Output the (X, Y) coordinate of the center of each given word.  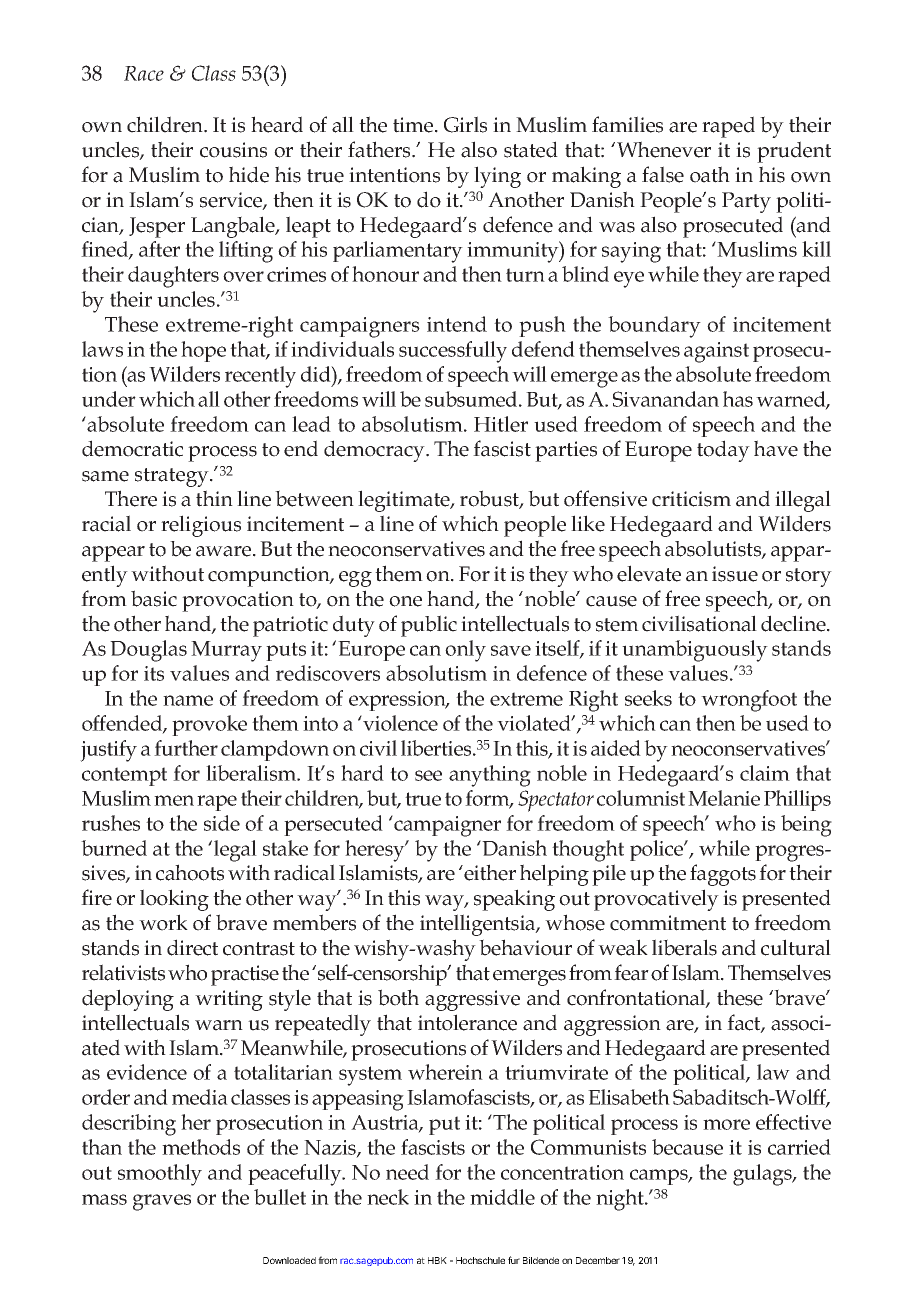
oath (710, 174)
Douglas (148, 651)
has (738, 399)
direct (192, 947)
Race (144, 73)
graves (162, 1202)
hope (203, 351)
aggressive (472, 1000)
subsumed (472, 399)
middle (502, 1197)
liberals (684, 947)
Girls (465, 124)
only (465, 651)
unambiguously (695, 651)
